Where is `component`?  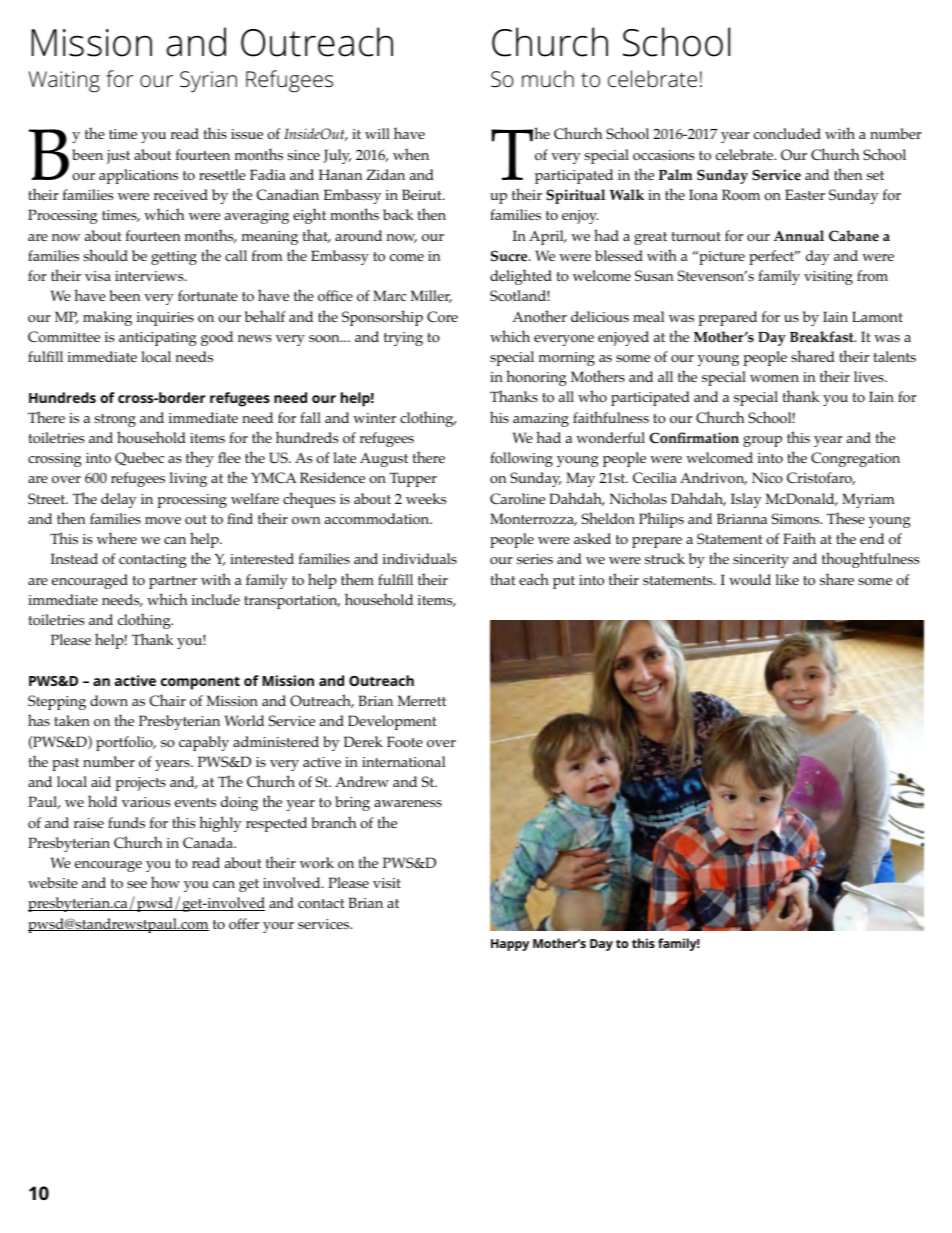
component is located at coordinates (200, 683).
